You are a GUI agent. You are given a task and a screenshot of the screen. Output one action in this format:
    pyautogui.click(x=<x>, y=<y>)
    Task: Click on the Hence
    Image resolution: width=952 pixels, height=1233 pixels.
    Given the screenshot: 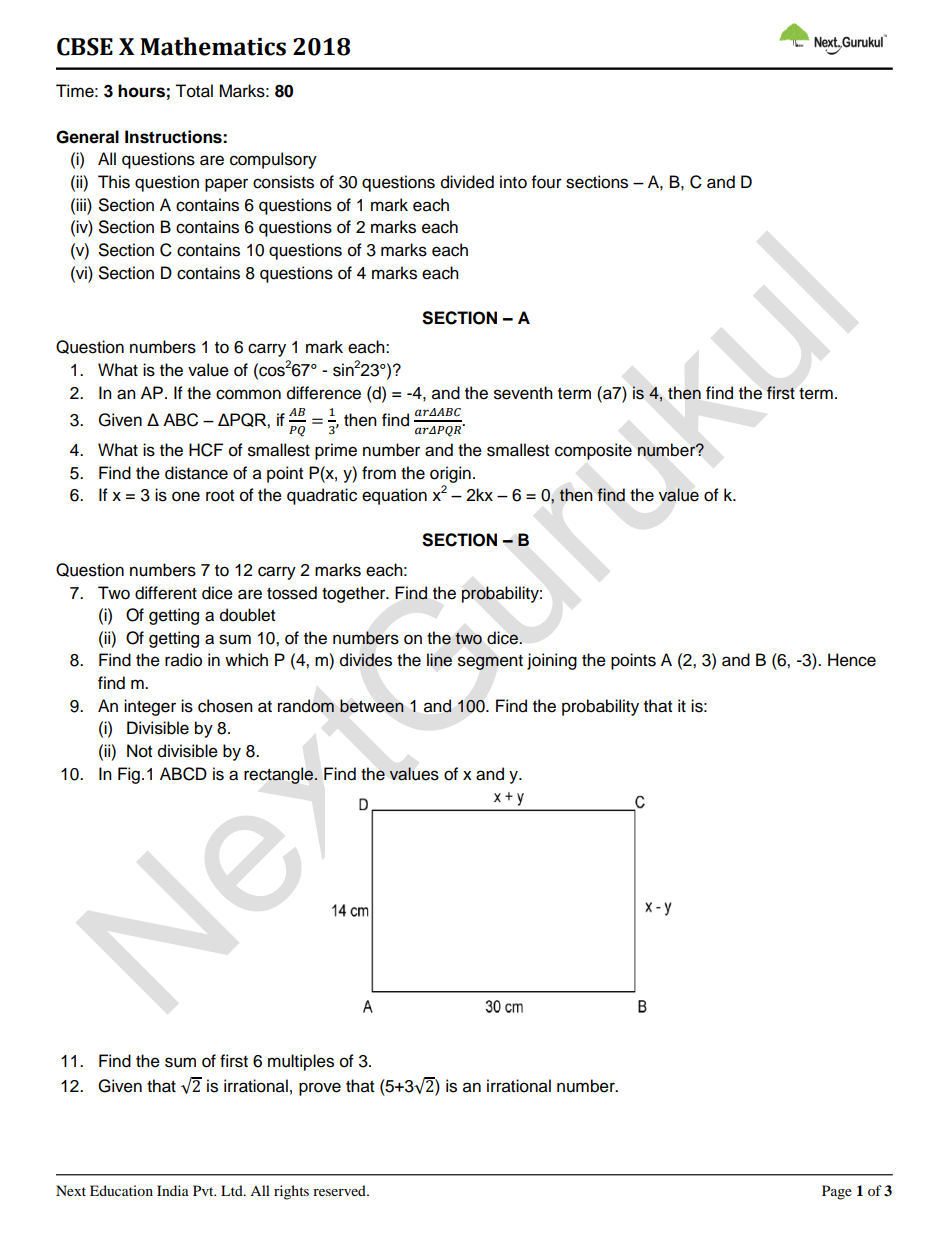 What is the action you would take?
    pyautogui.click(x=852, y=660)
